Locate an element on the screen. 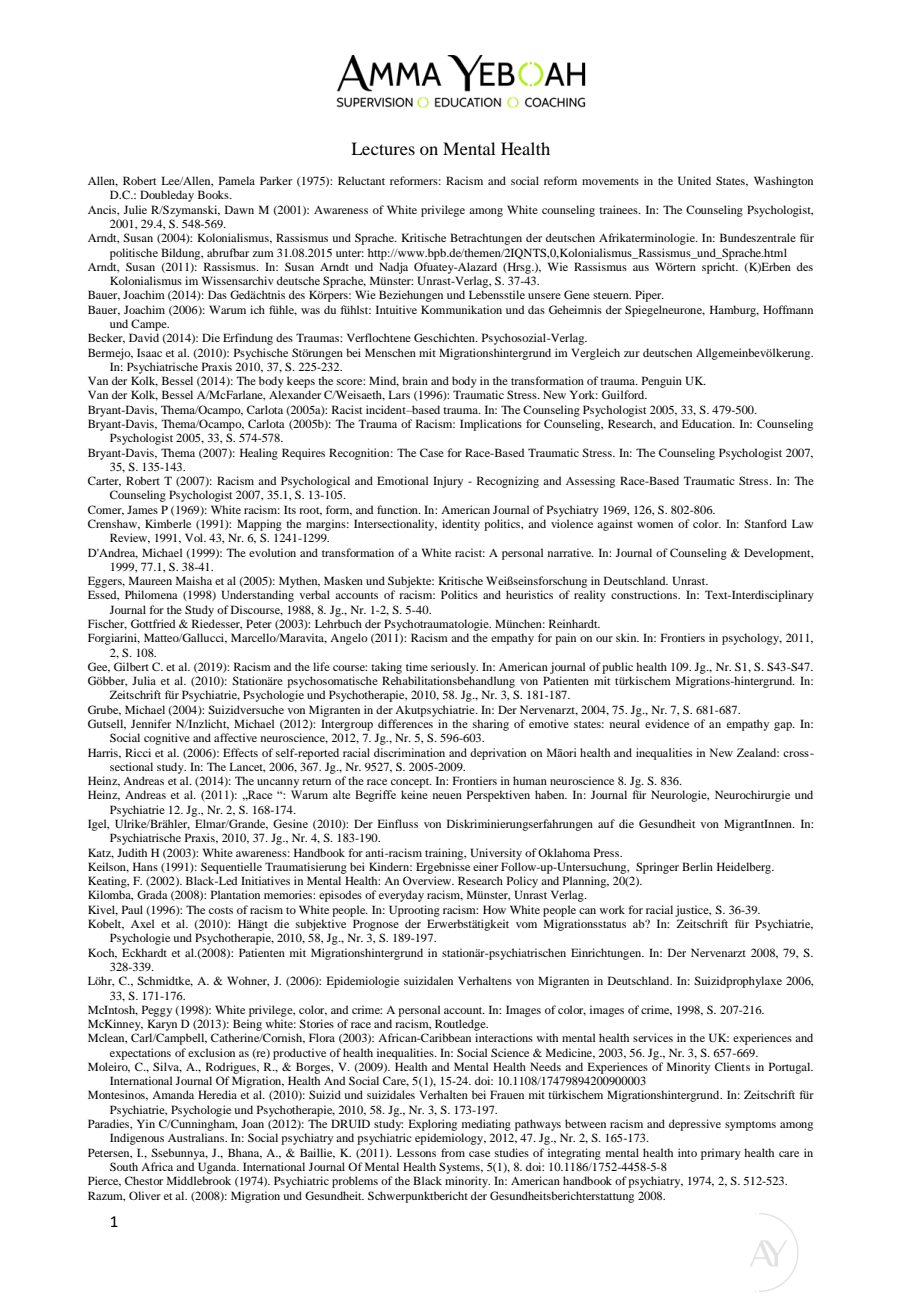  Berlin is located at coordinates (697, 866).
